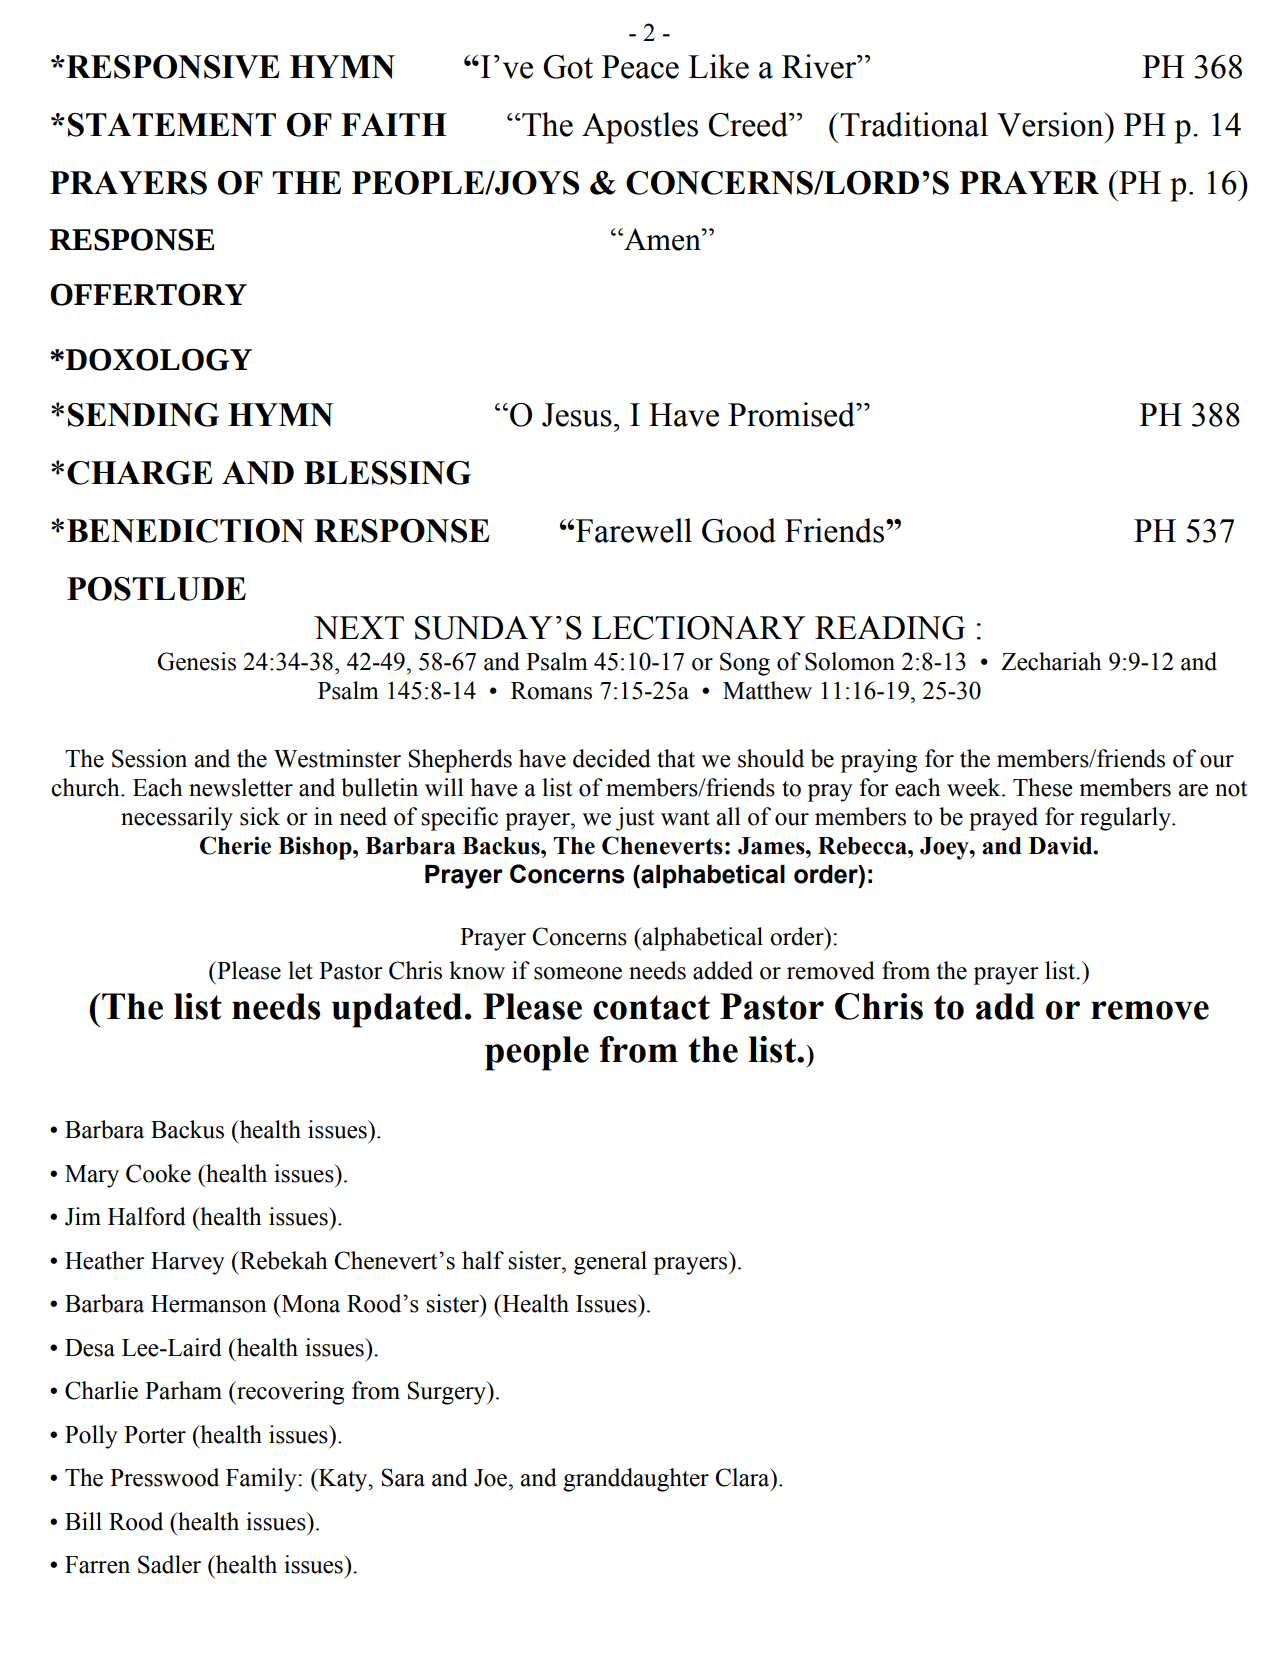 The image size is (1286, 1665). I want to click on granddaughter, so click(636, 1480).
